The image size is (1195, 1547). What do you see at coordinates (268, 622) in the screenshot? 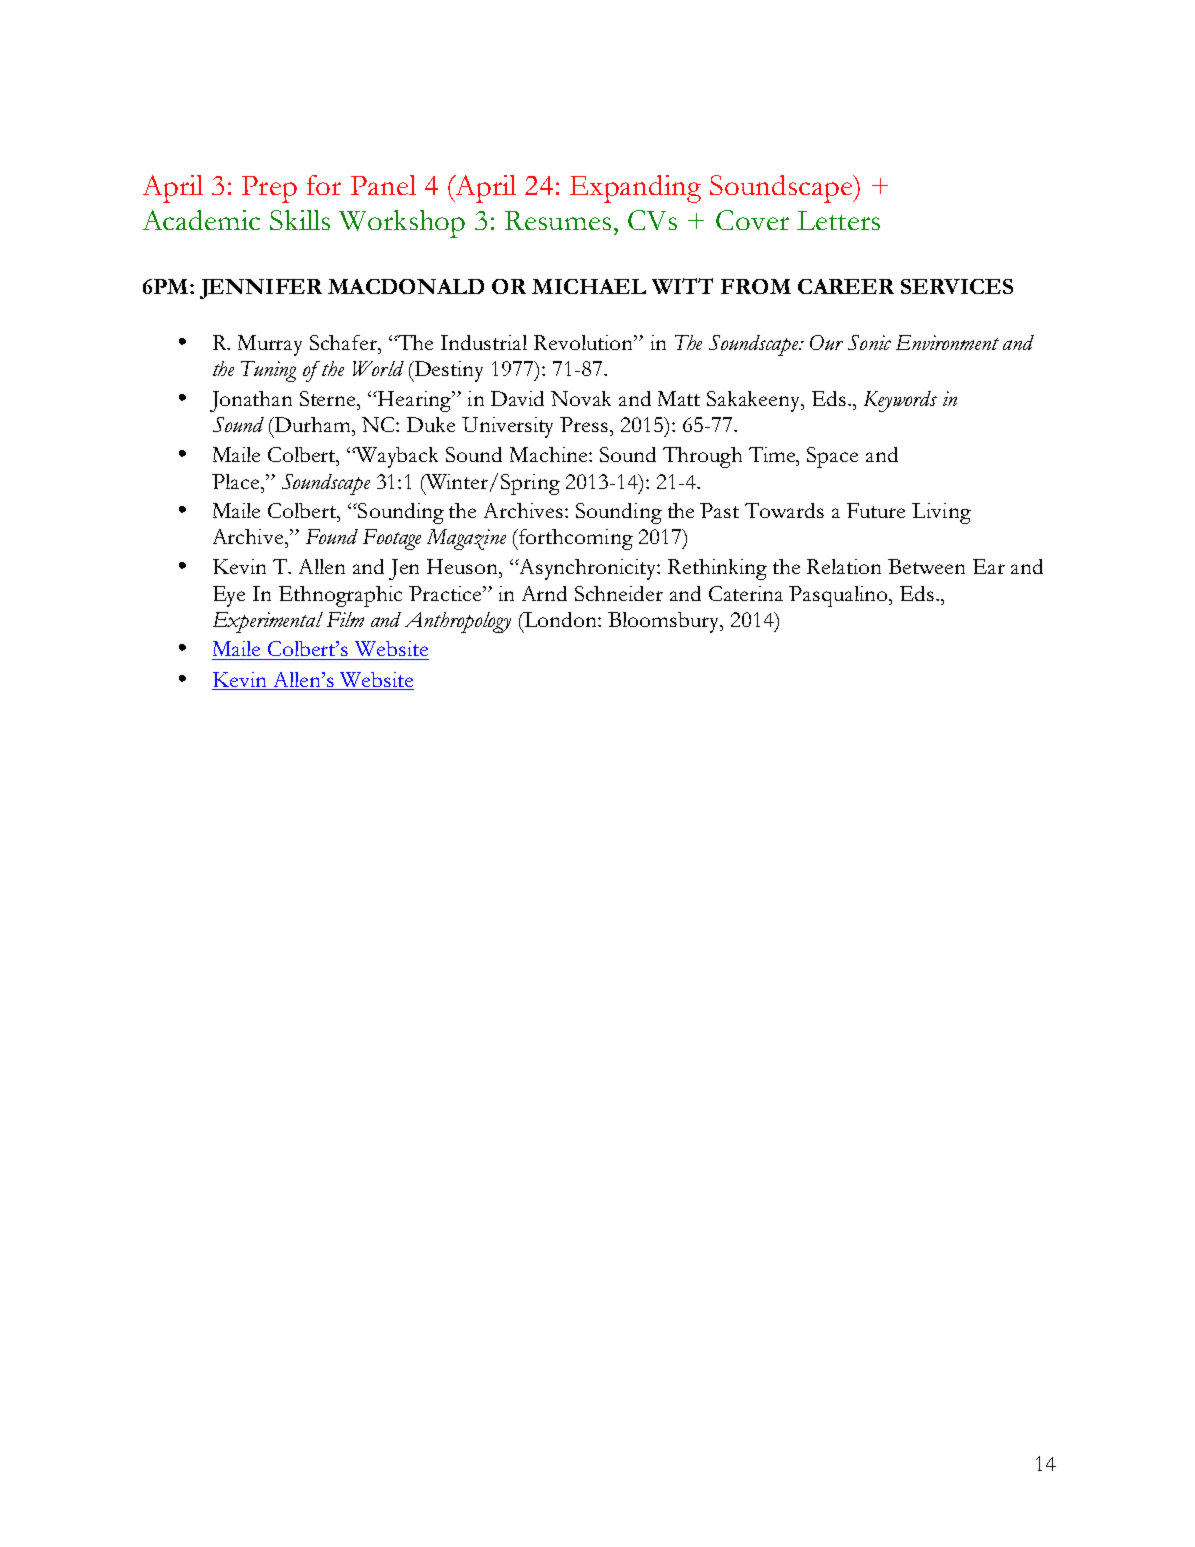
I see `Experimental` at bounding box center [268, 622].
